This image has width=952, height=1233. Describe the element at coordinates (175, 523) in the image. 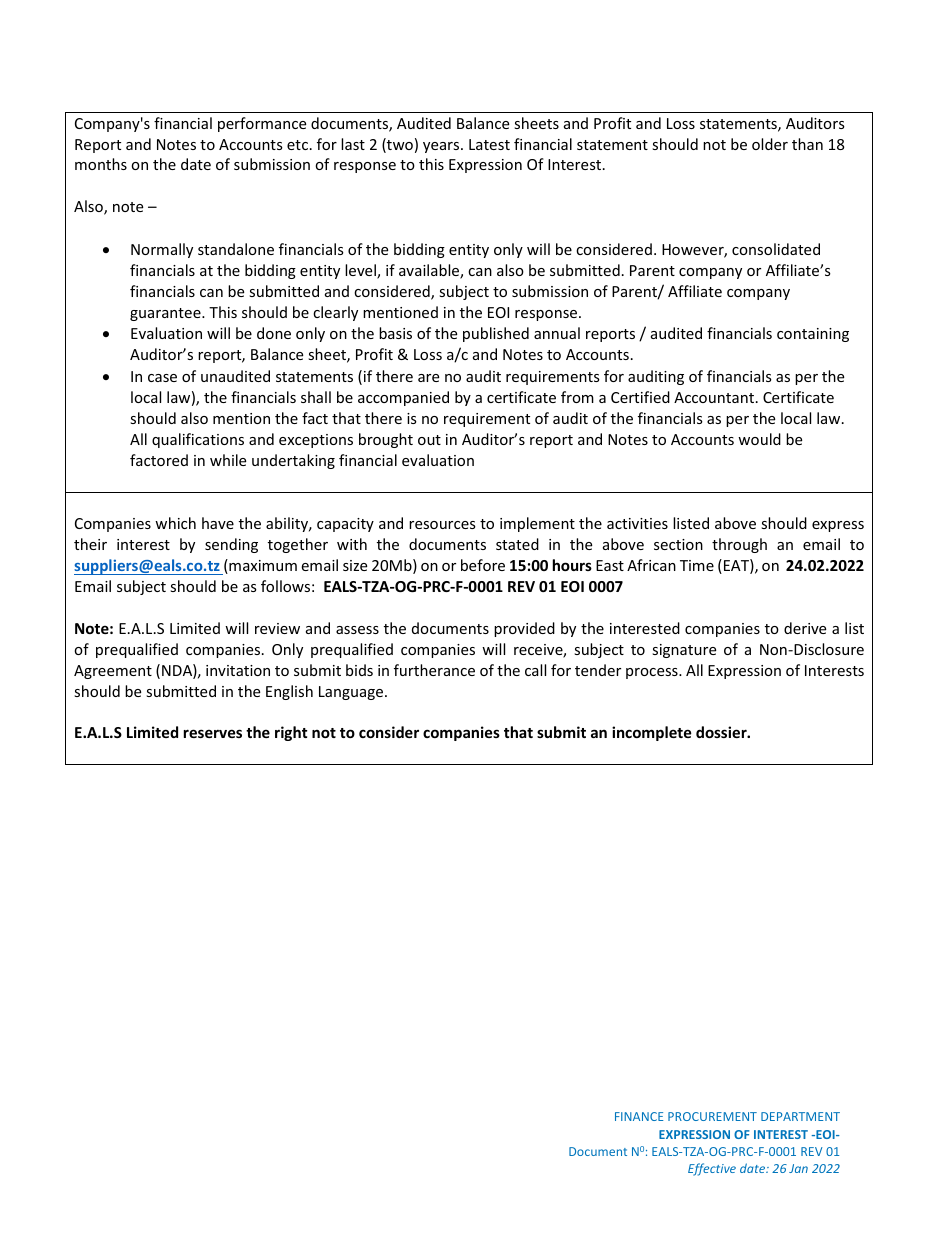

I see `which` at that location.
